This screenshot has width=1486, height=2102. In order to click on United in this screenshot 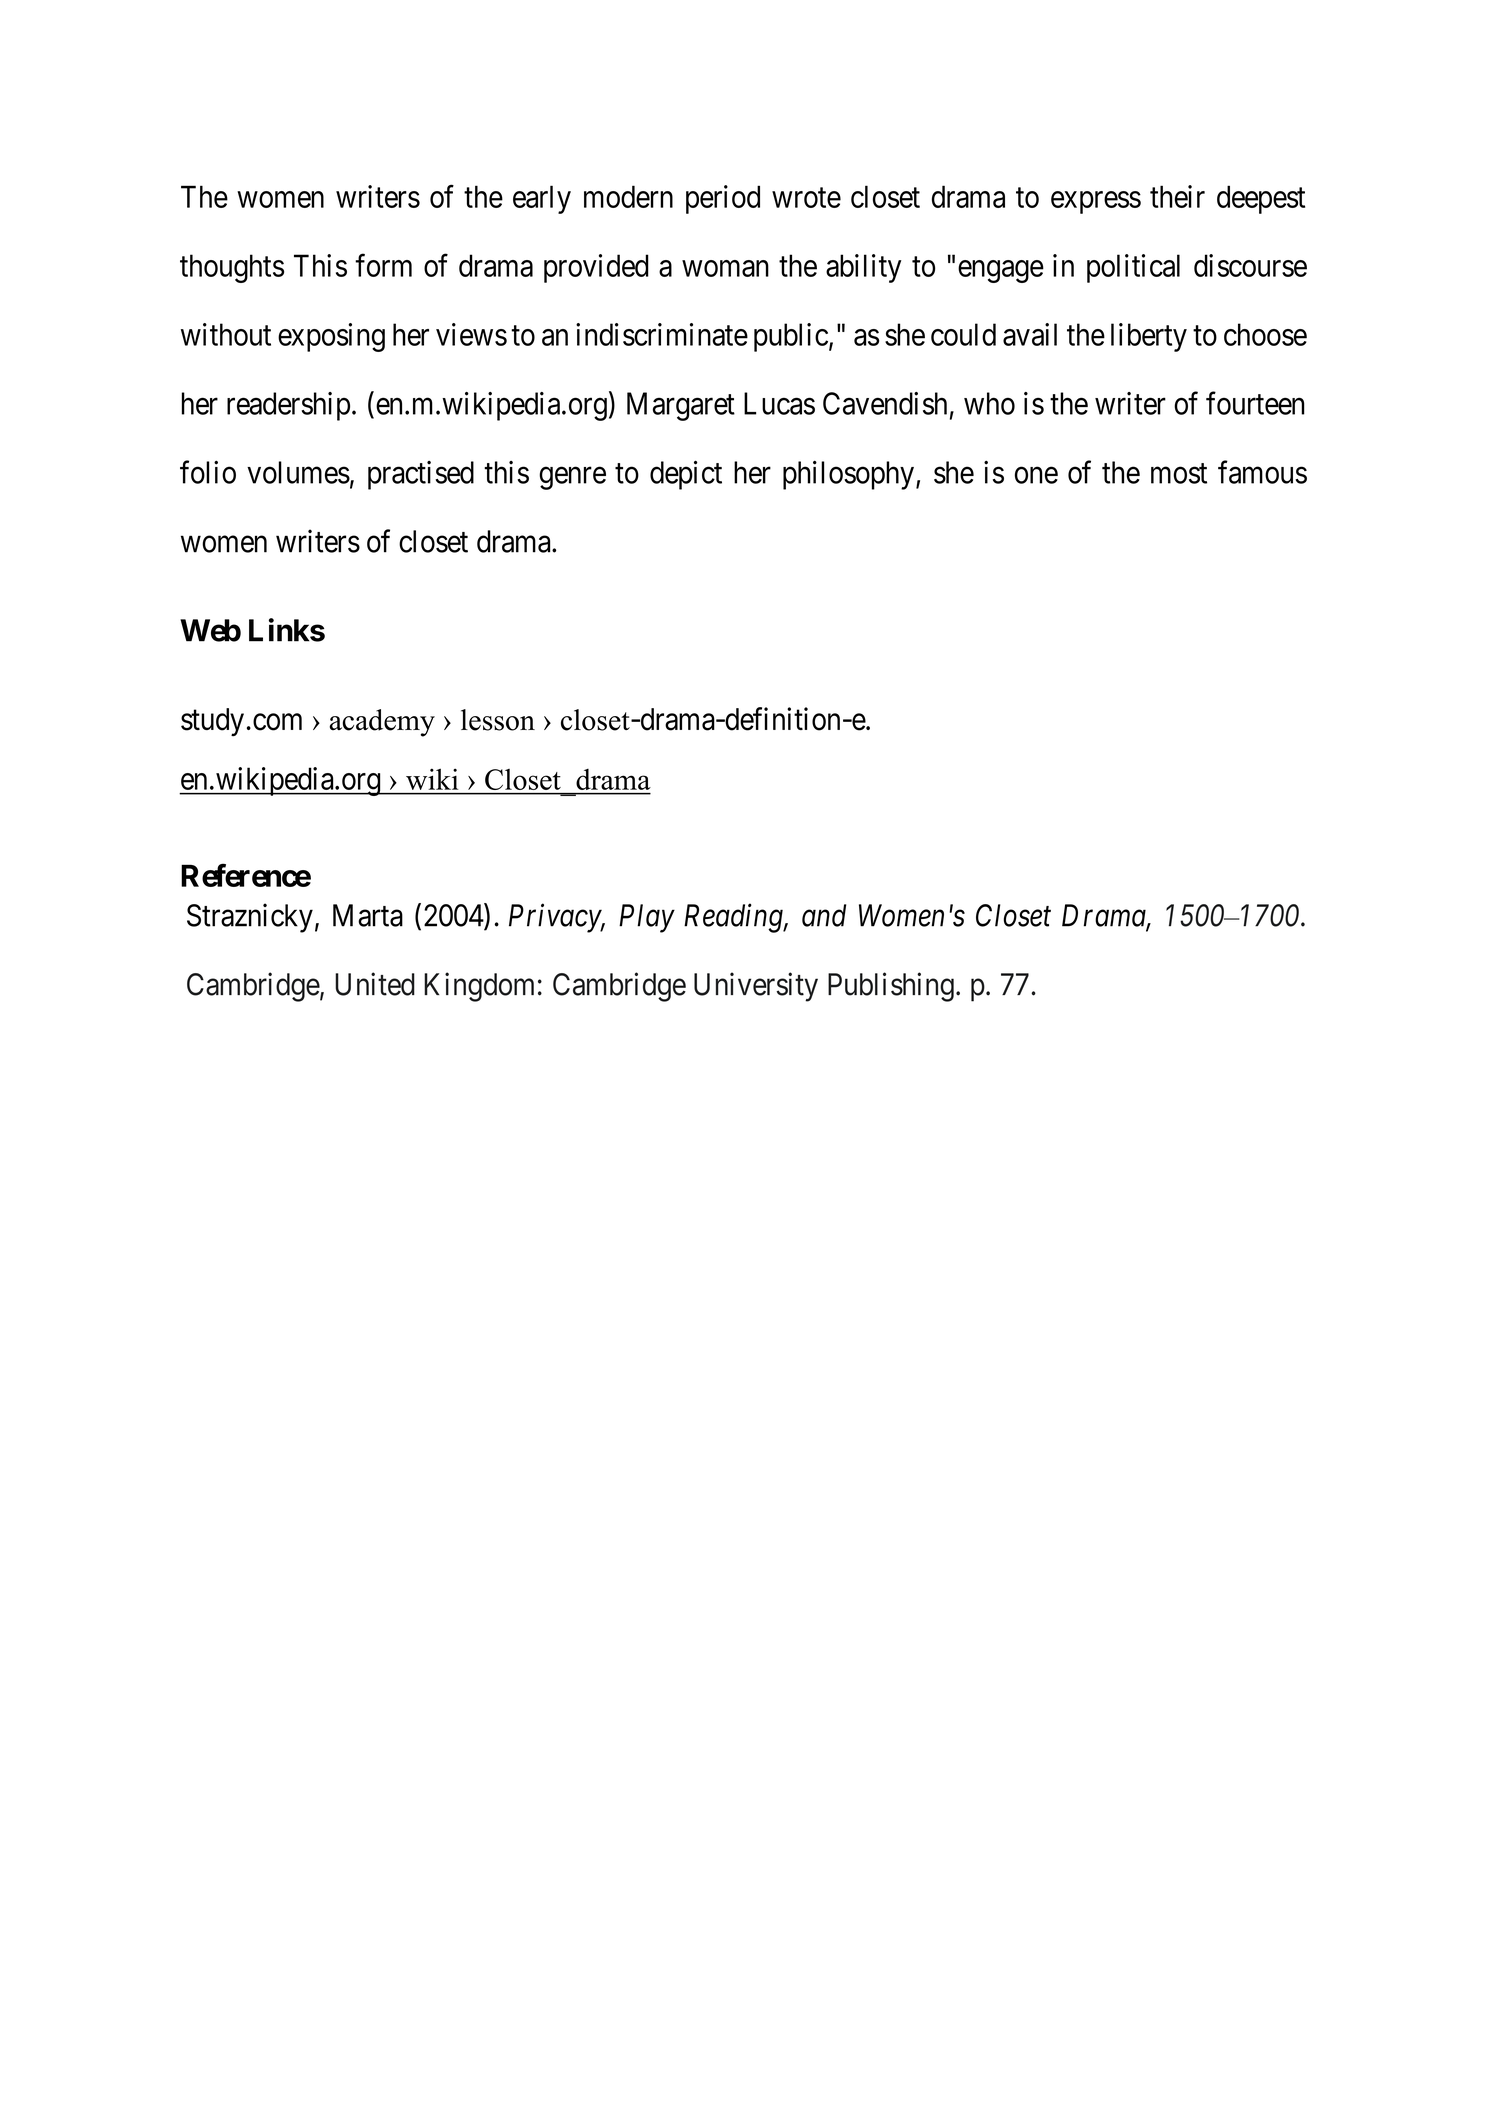, I will do `click(375, 984)`.
